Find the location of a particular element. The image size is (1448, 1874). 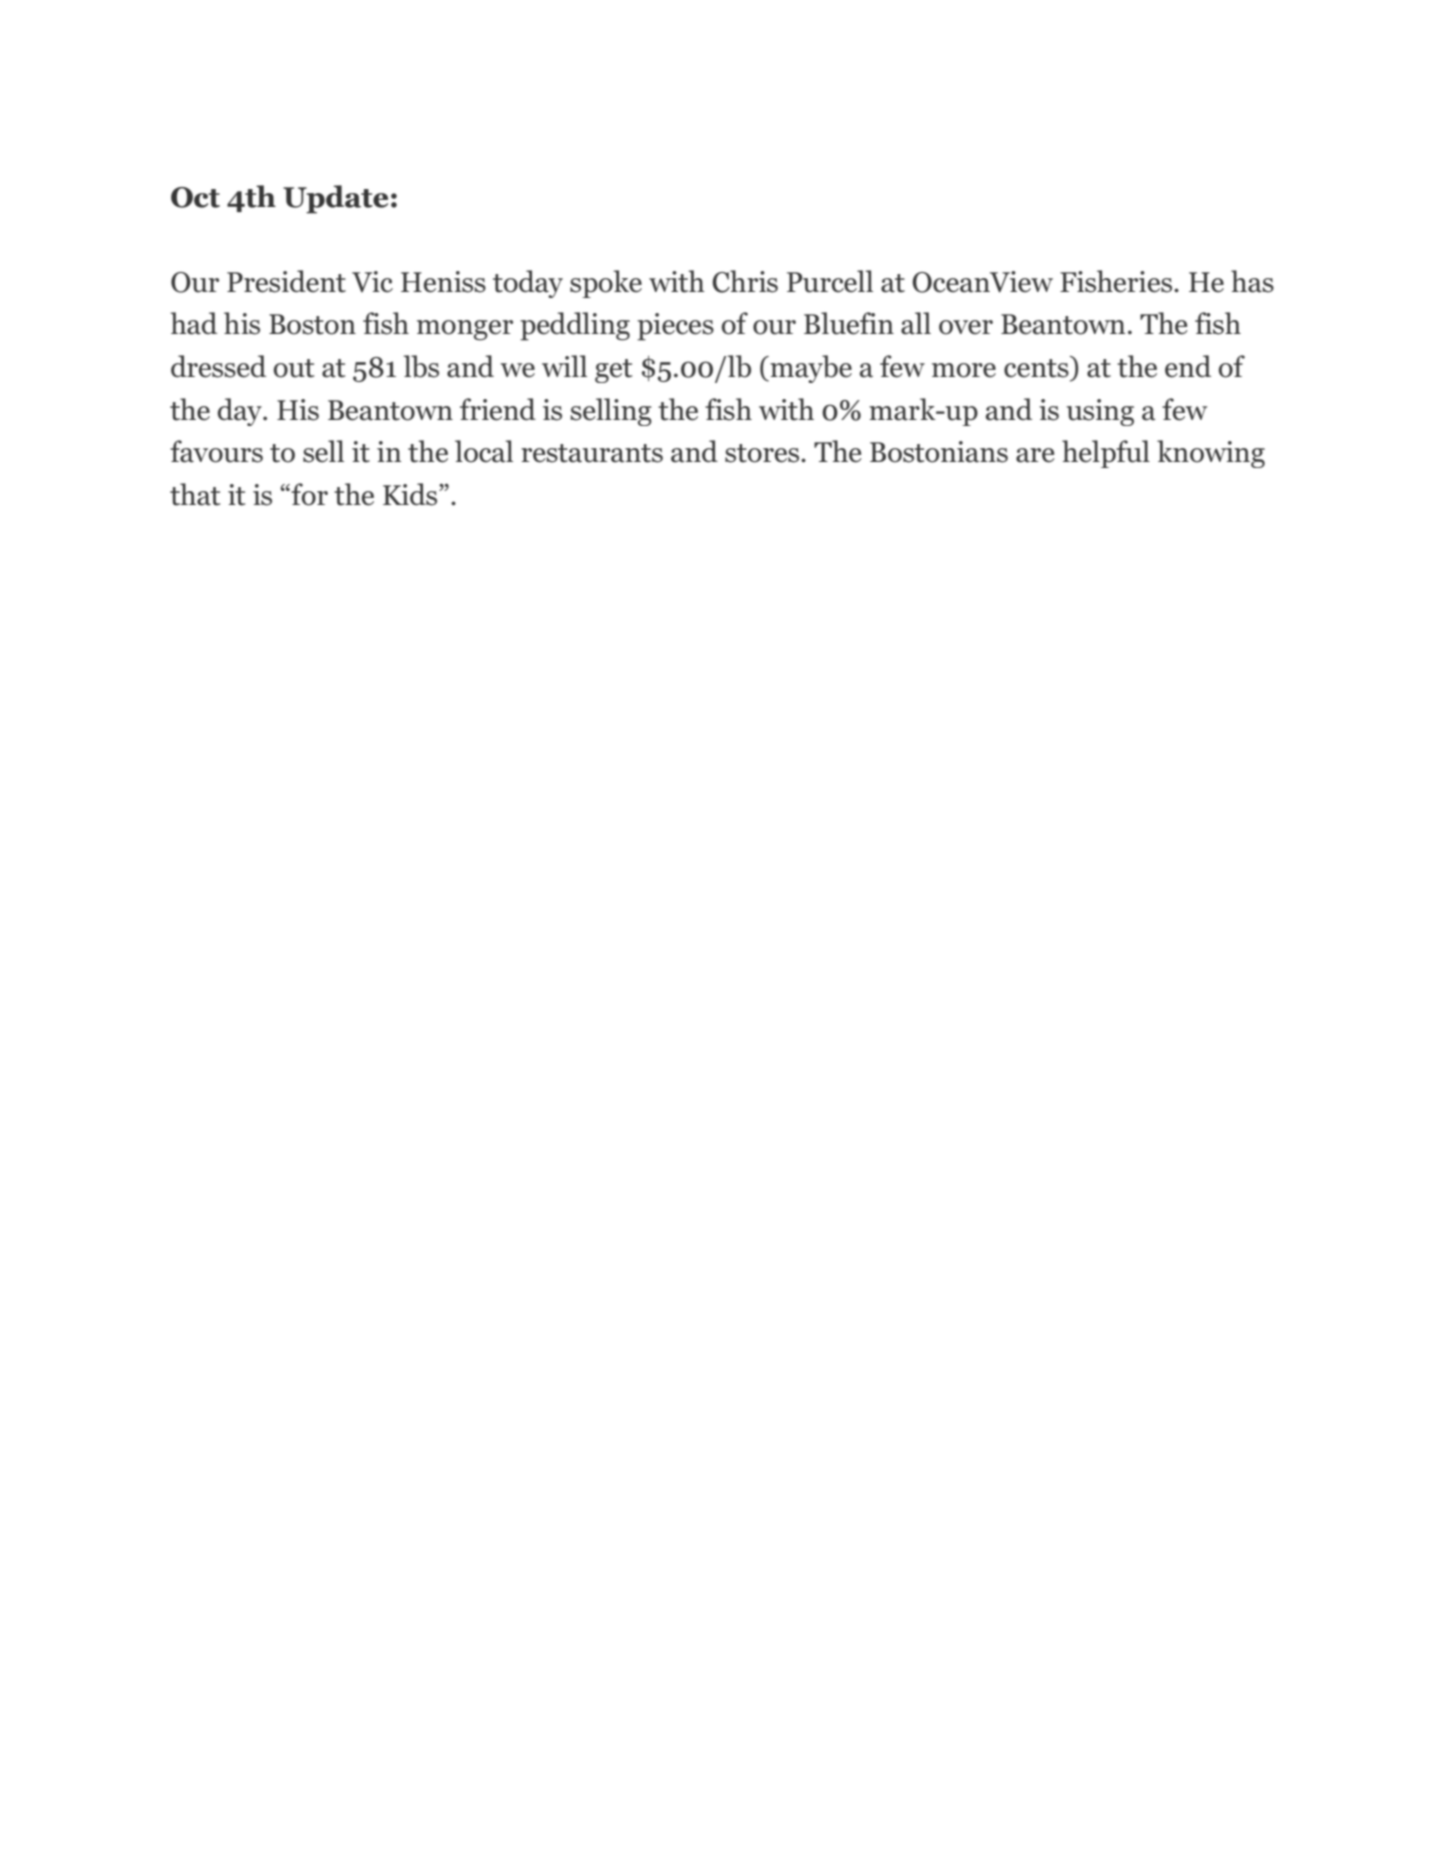

helpful is located at coordinates (1106, 454).
